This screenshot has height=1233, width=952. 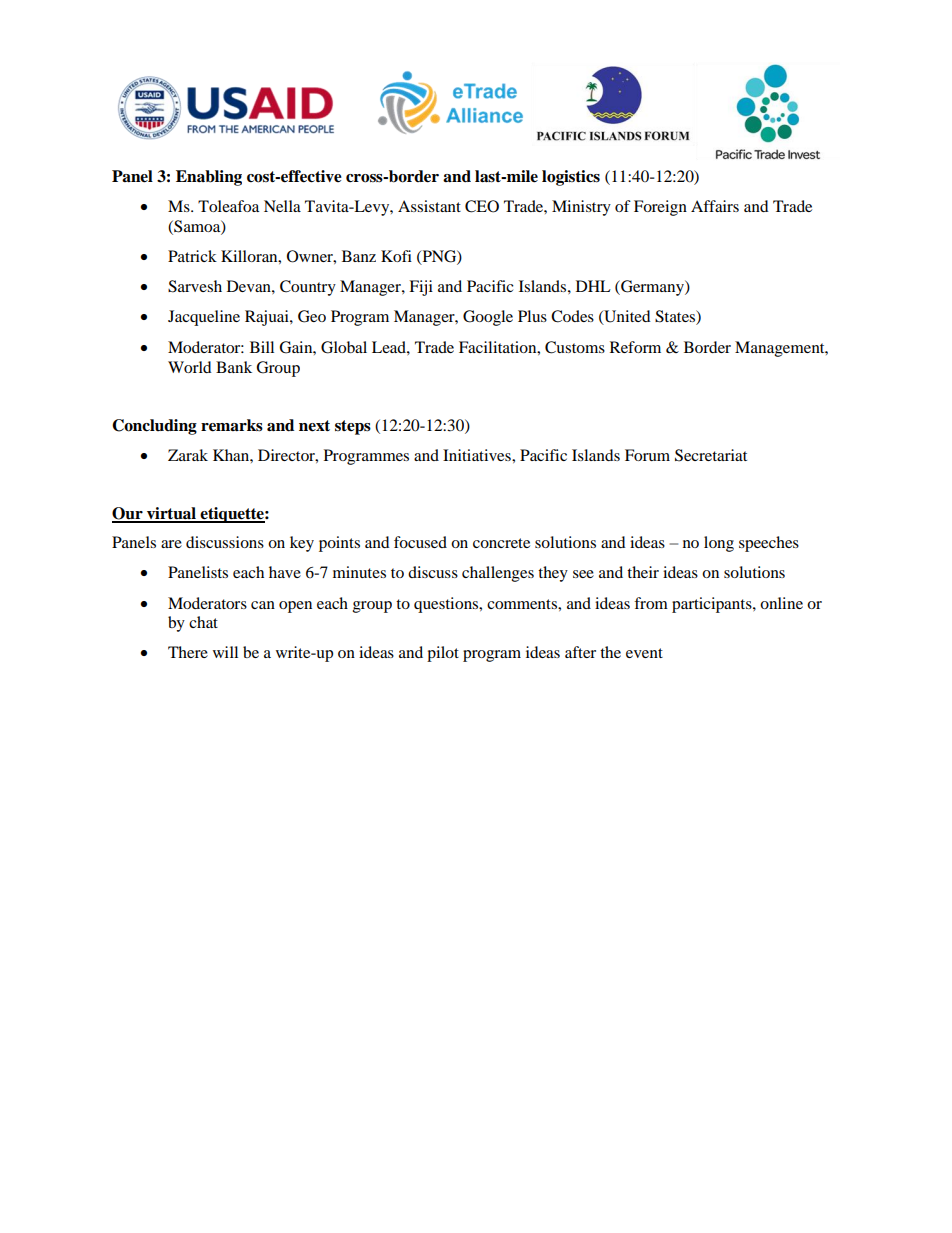 I want to click on Jacqueline, so click(x=204, y=318).
